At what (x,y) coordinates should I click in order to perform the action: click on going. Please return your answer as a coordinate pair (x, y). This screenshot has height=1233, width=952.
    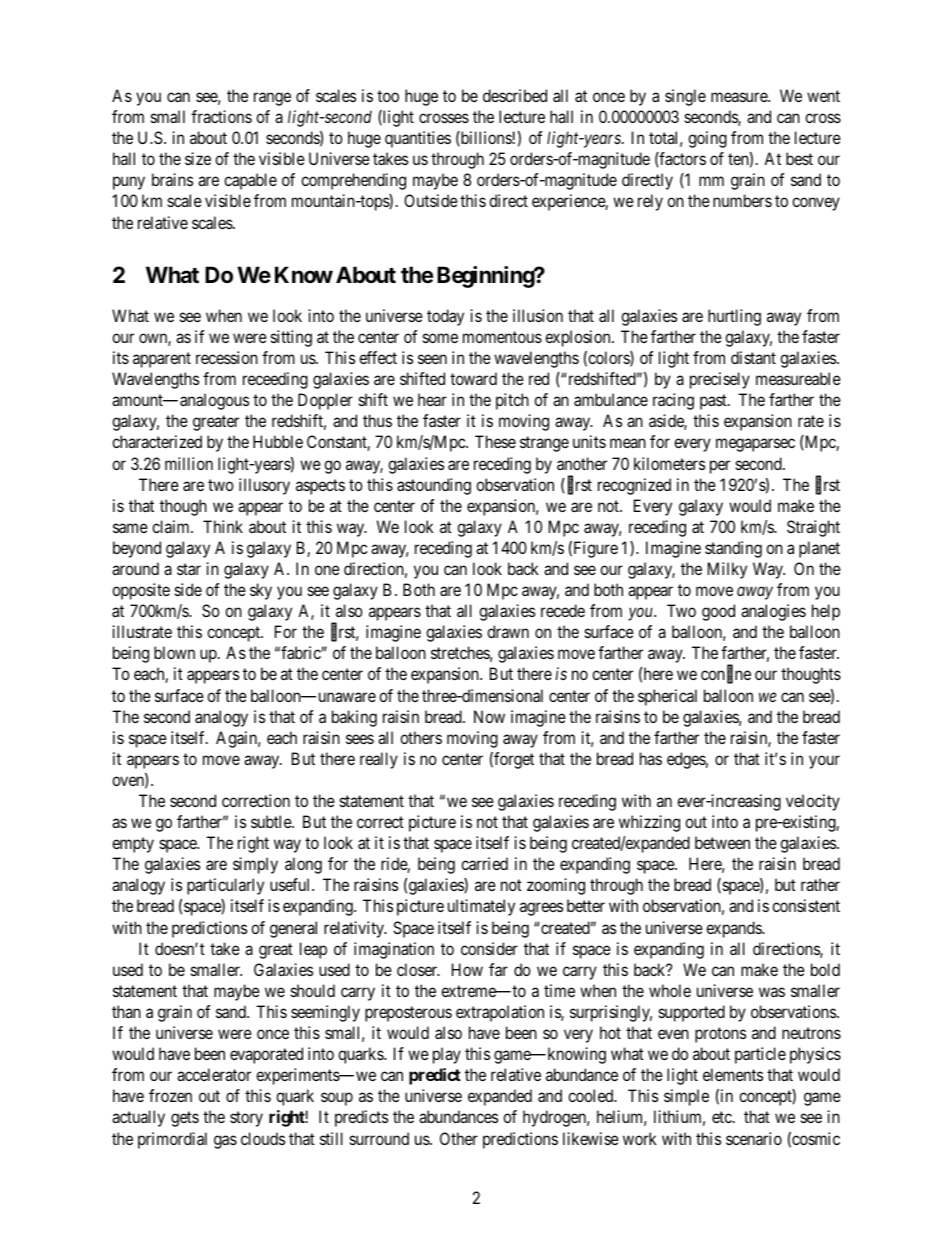
    Looking at the image, I should click on (707, 139).
